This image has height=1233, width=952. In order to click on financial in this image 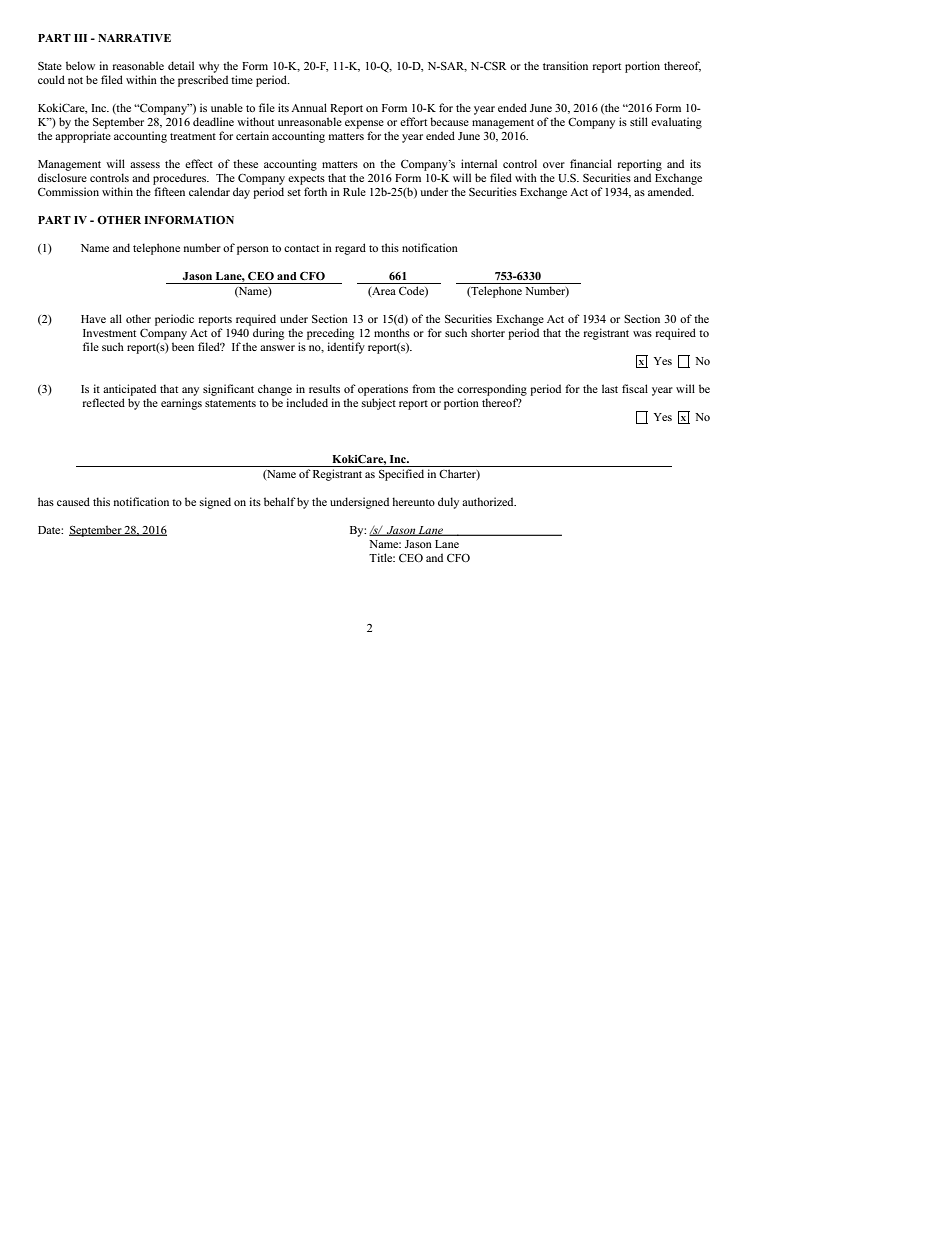, I will do `click(591, 163)`.
